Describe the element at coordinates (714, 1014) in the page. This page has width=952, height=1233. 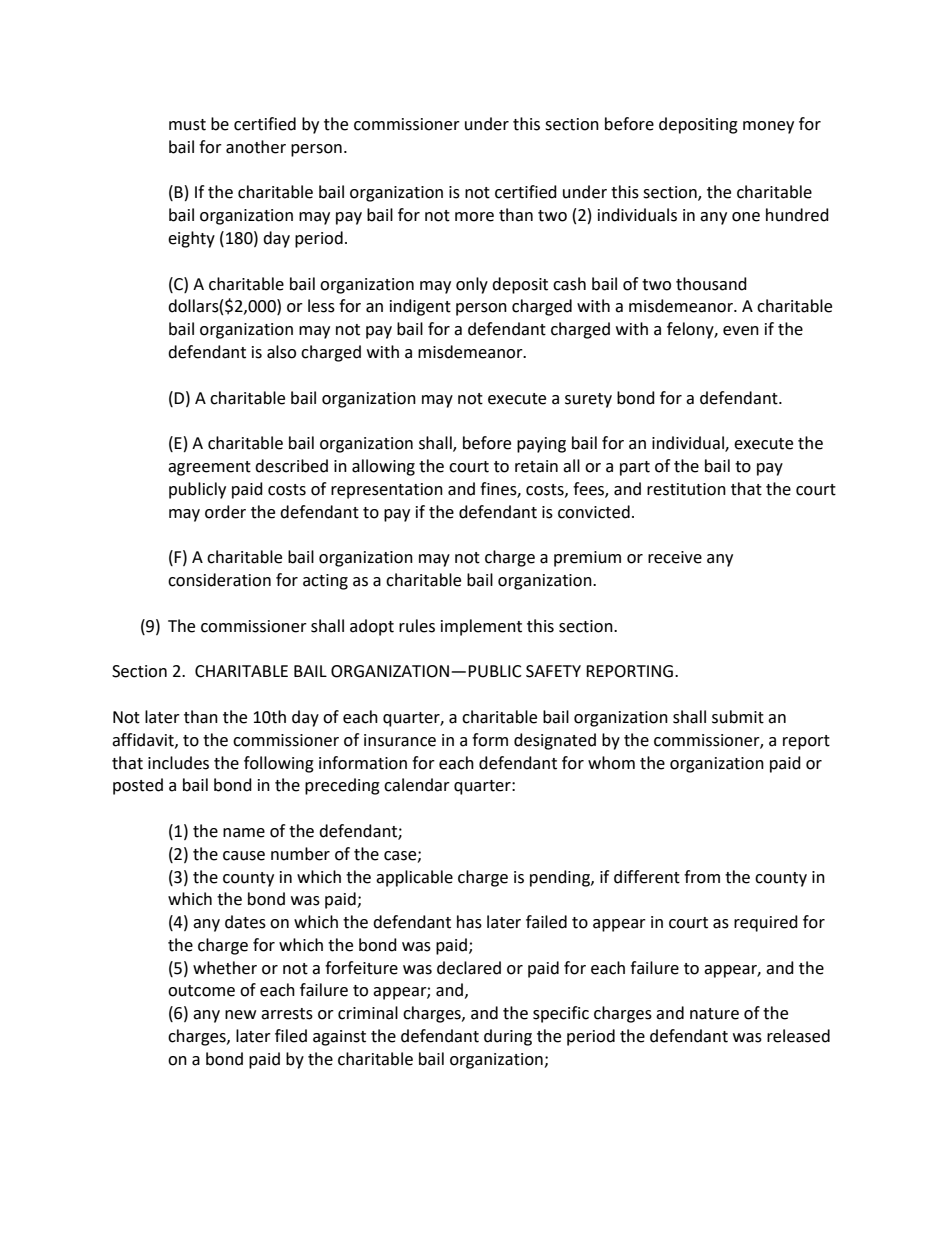
I see `nature` at that location.
